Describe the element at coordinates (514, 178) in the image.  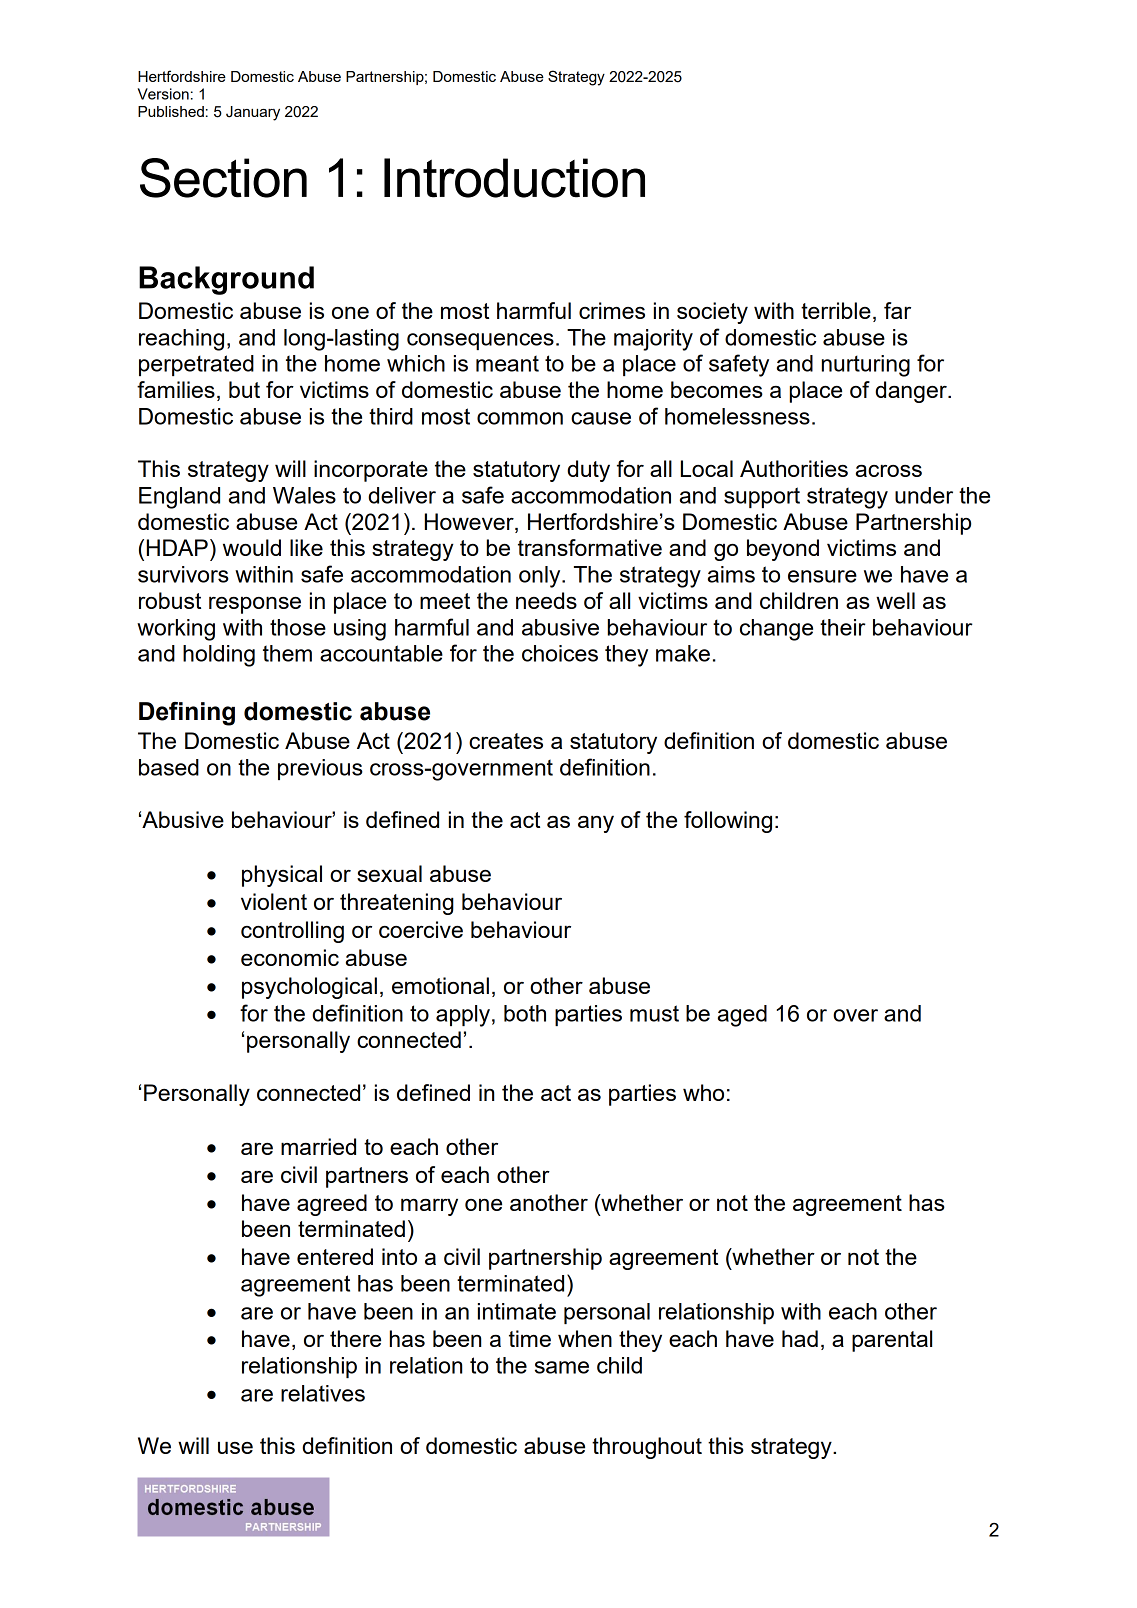
I see `Introduction` at that location.
